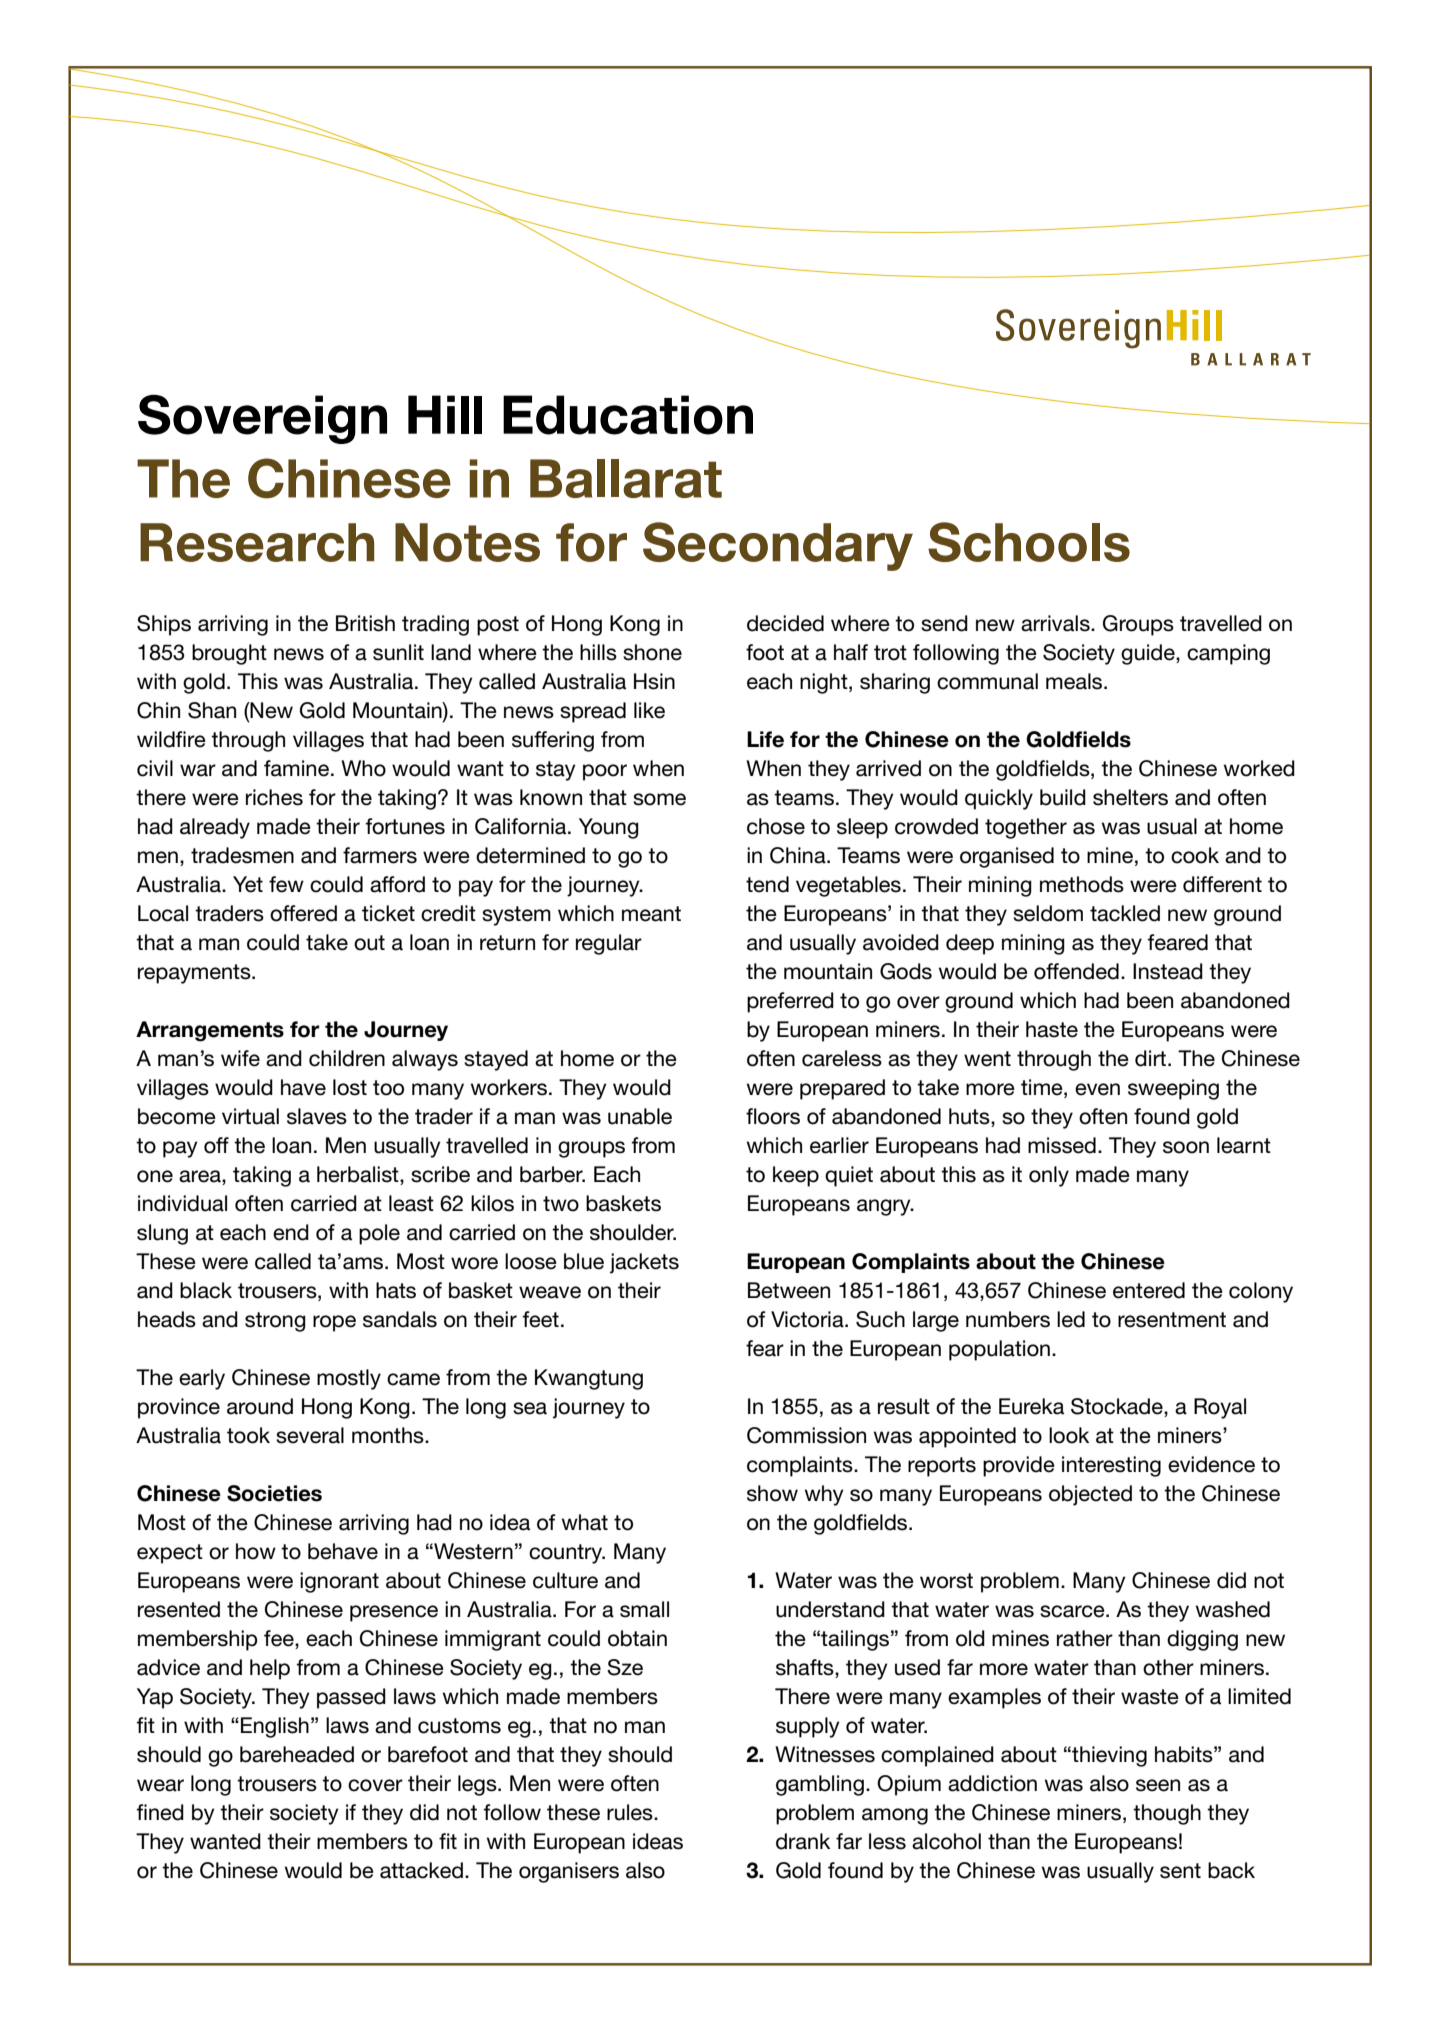  What do you see at coordinates (1029, 542) in the screenshot?
I see `Schools` at bounding box center [1029, 542].
